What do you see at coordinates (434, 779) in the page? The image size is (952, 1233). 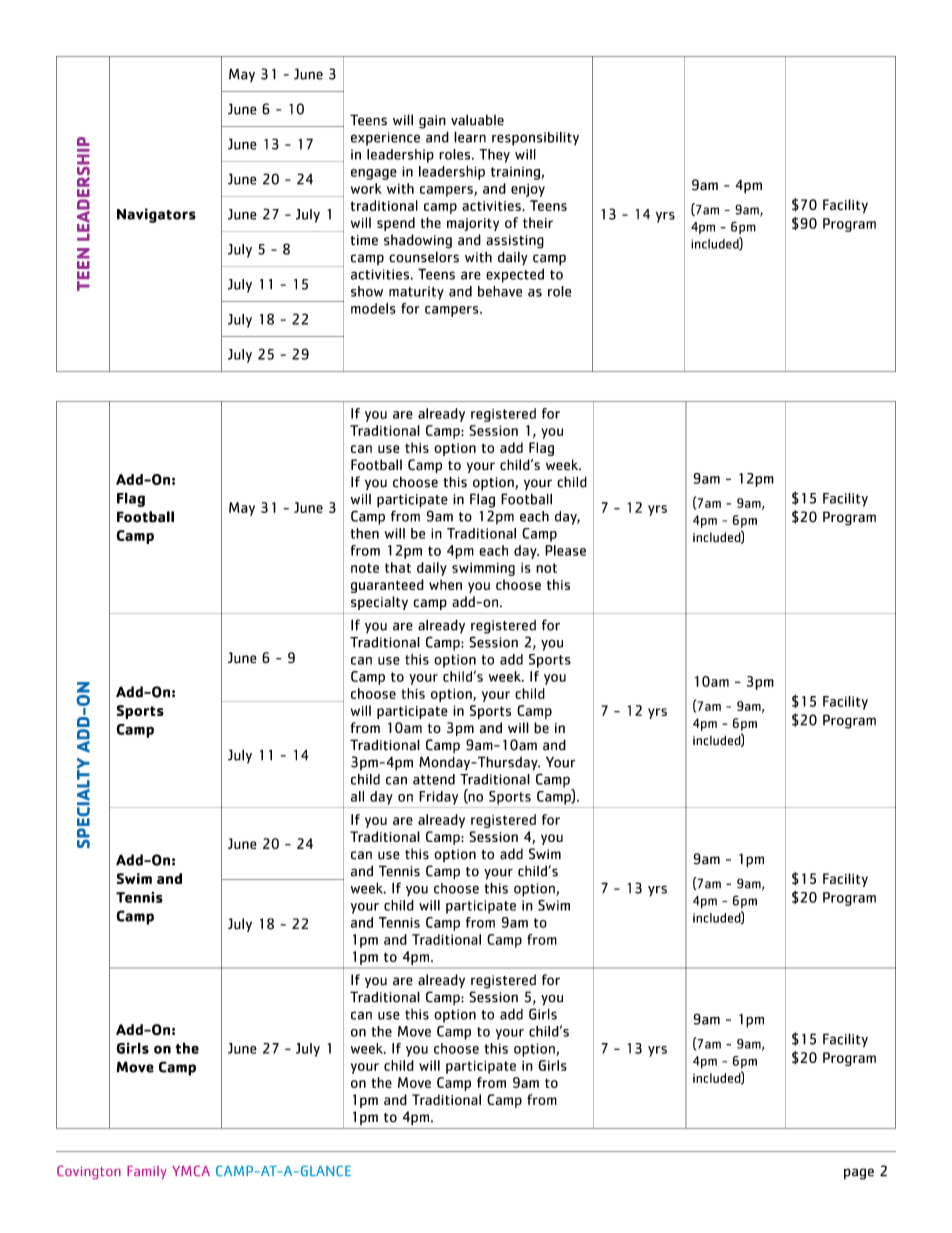 I see `attend` at bounding box center [434, 779].
